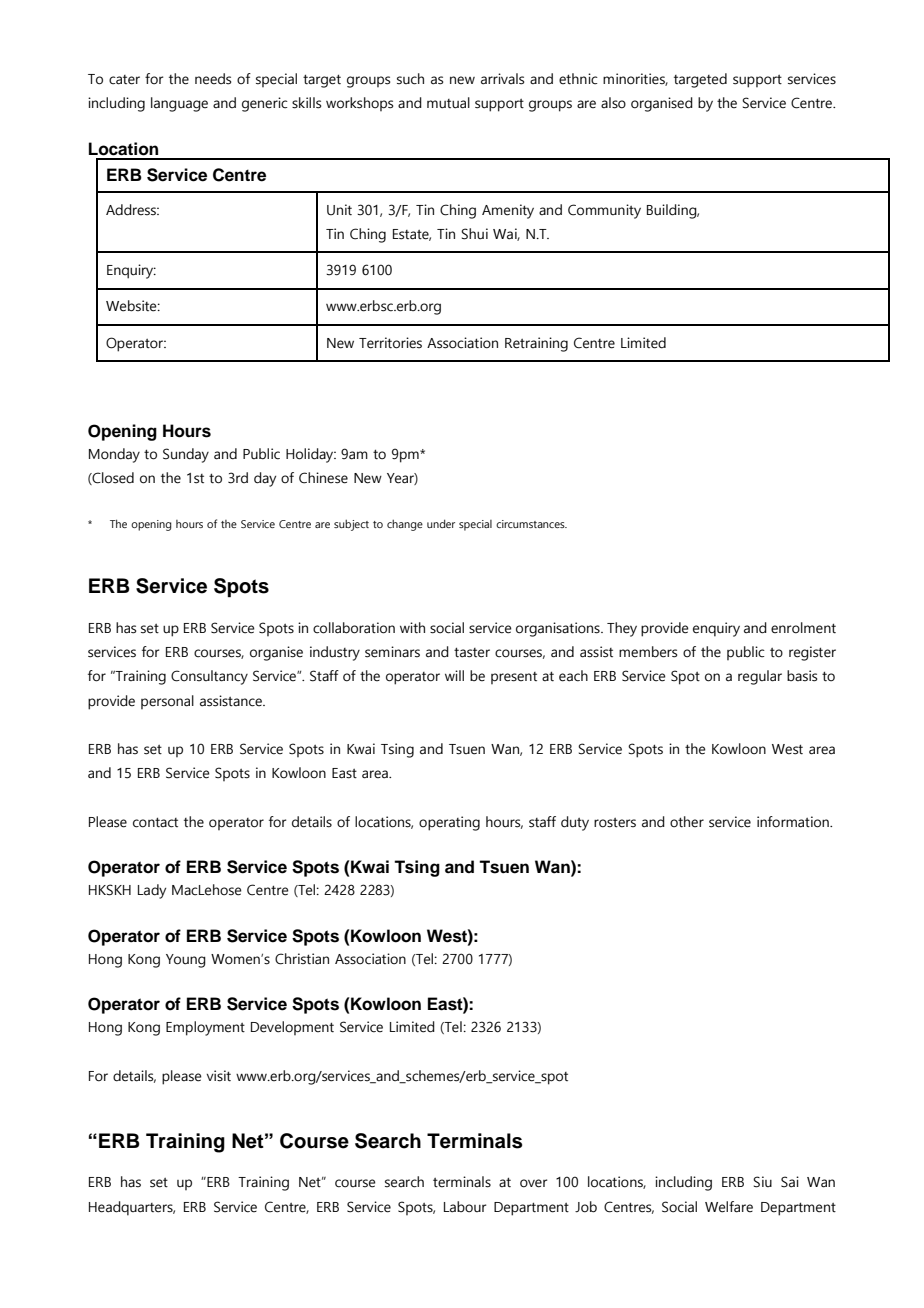 The height and width of the page is (1308, 924). Describe the element at coordinates (613, 103) in the page. I see `also` at that location.
